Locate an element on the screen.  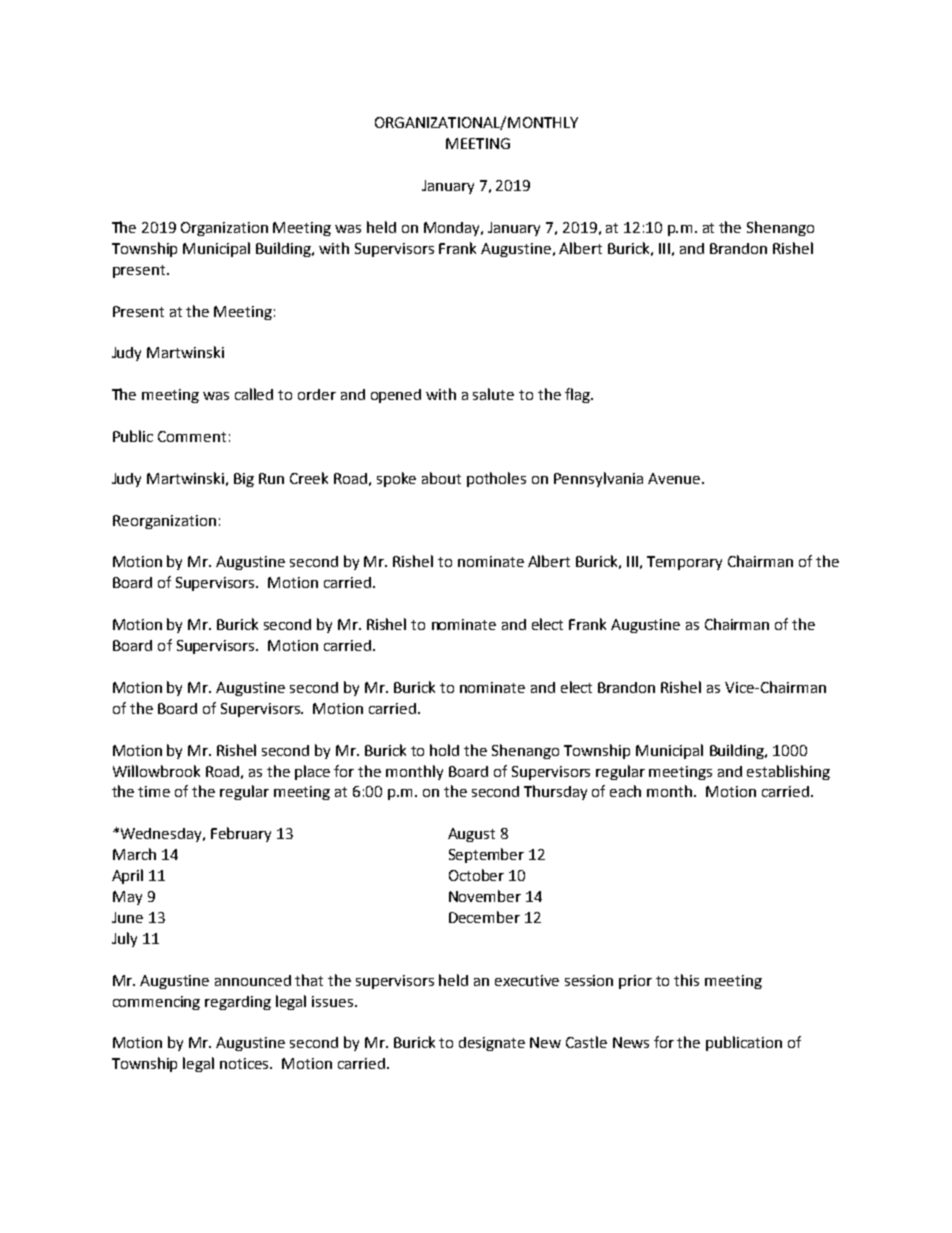
designate is located at coordinates (492, 1044).
